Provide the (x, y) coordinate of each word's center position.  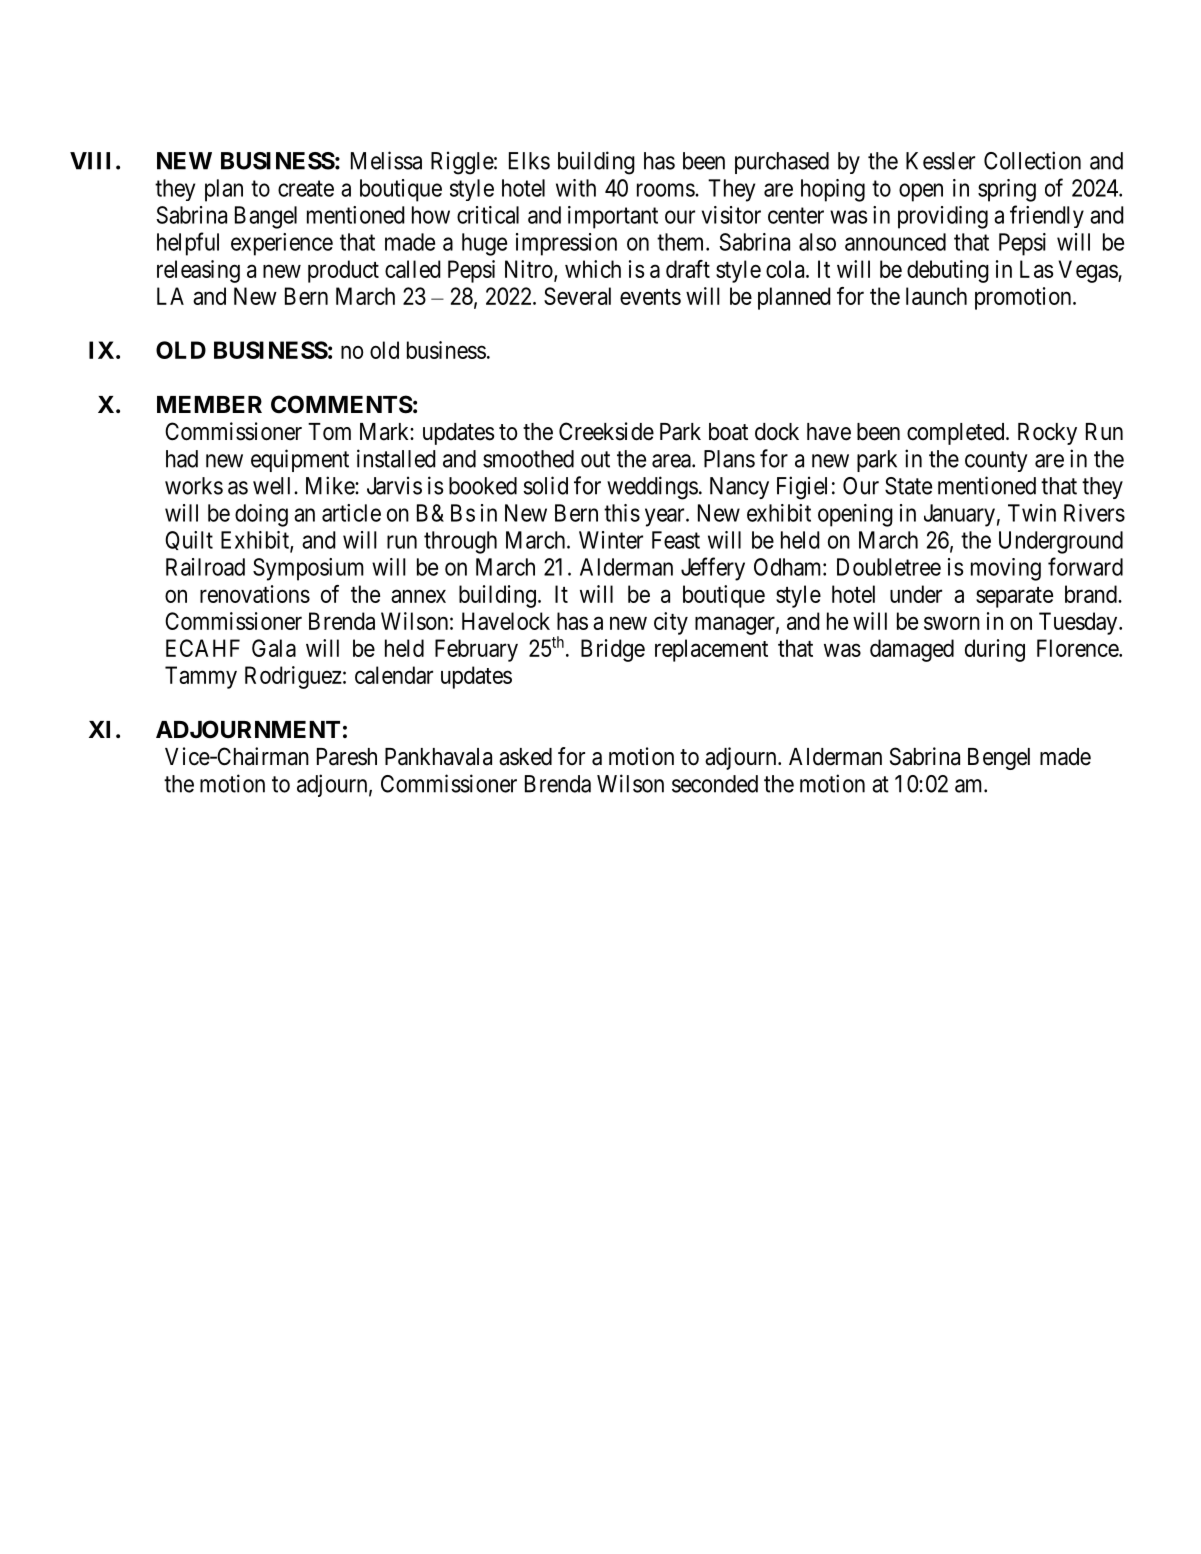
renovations (255, 594)
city (671, 623)
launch (936, 296)
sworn (952, 623)
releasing (198, 271)
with (576, 188)
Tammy (201, 677)
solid (545, 485)
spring (1007, 190)
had (182, 459)
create (306, 188)
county (996, 461)
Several (577, 296)
